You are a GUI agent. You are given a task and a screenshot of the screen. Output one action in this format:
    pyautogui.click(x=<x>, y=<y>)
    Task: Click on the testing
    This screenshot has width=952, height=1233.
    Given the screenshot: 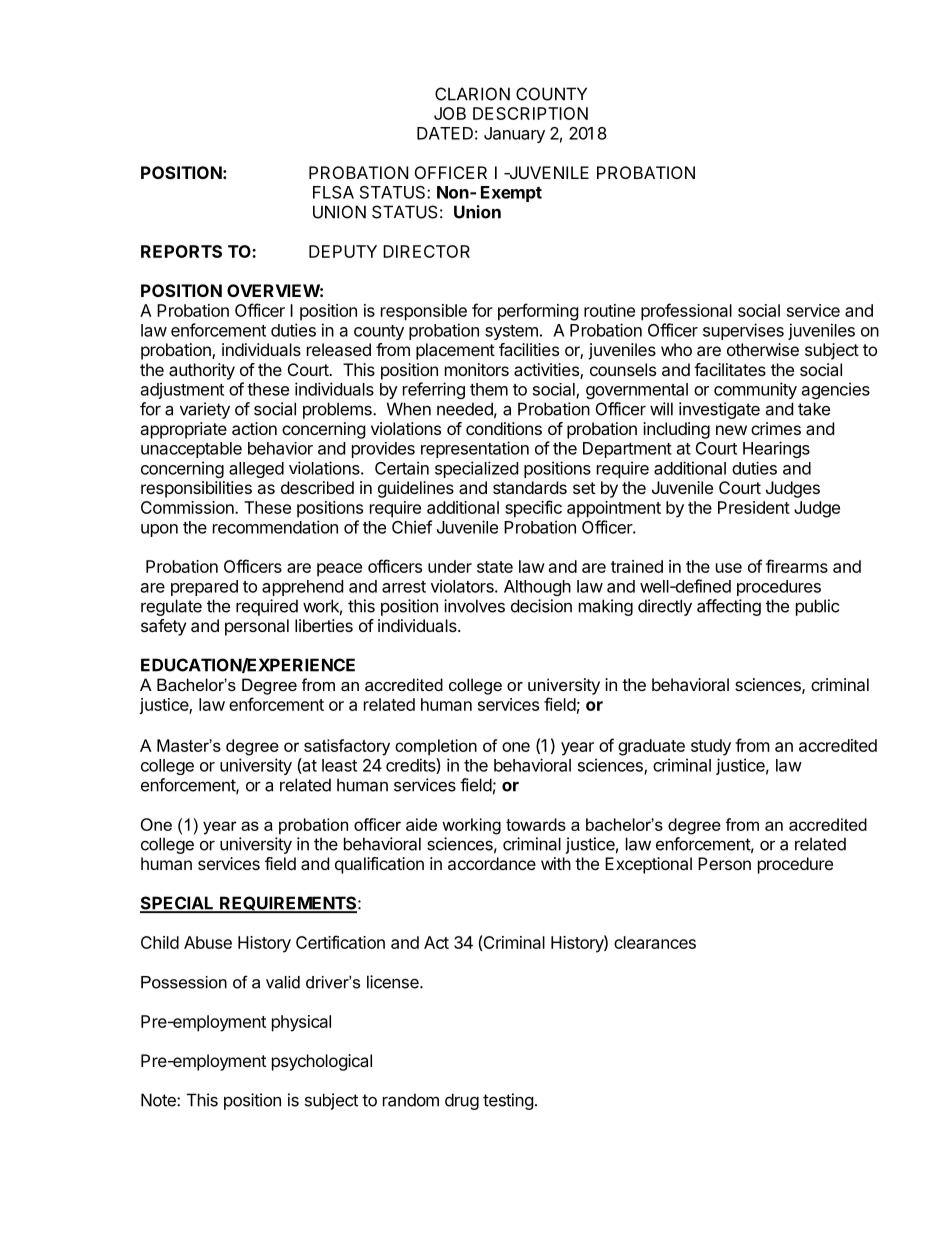 What is the action you would take?
    pyautogui.click(x=508, y=1101)
